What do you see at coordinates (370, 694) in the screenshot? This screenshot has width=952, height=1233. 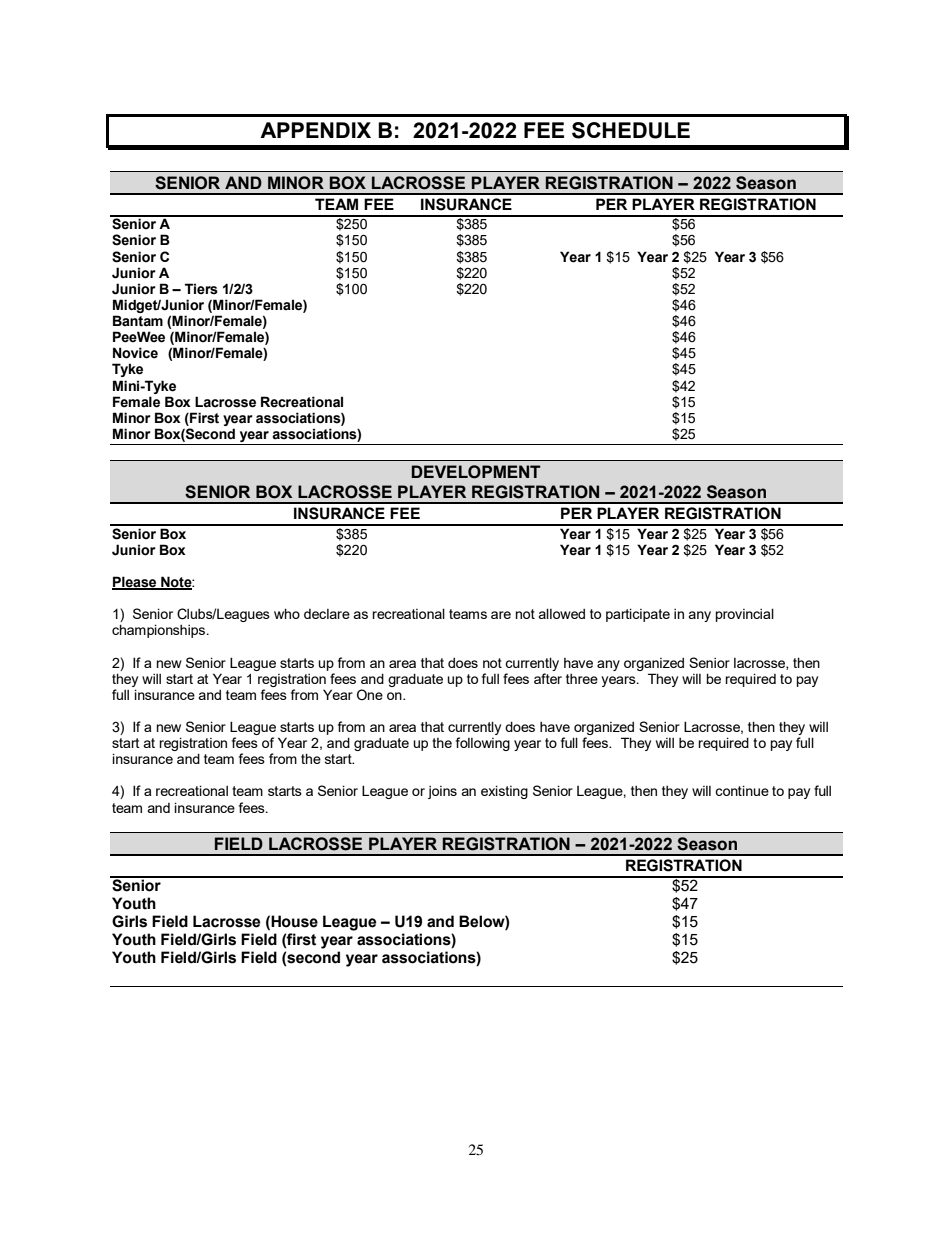 I see `One` at bounding box center [370, 694].
